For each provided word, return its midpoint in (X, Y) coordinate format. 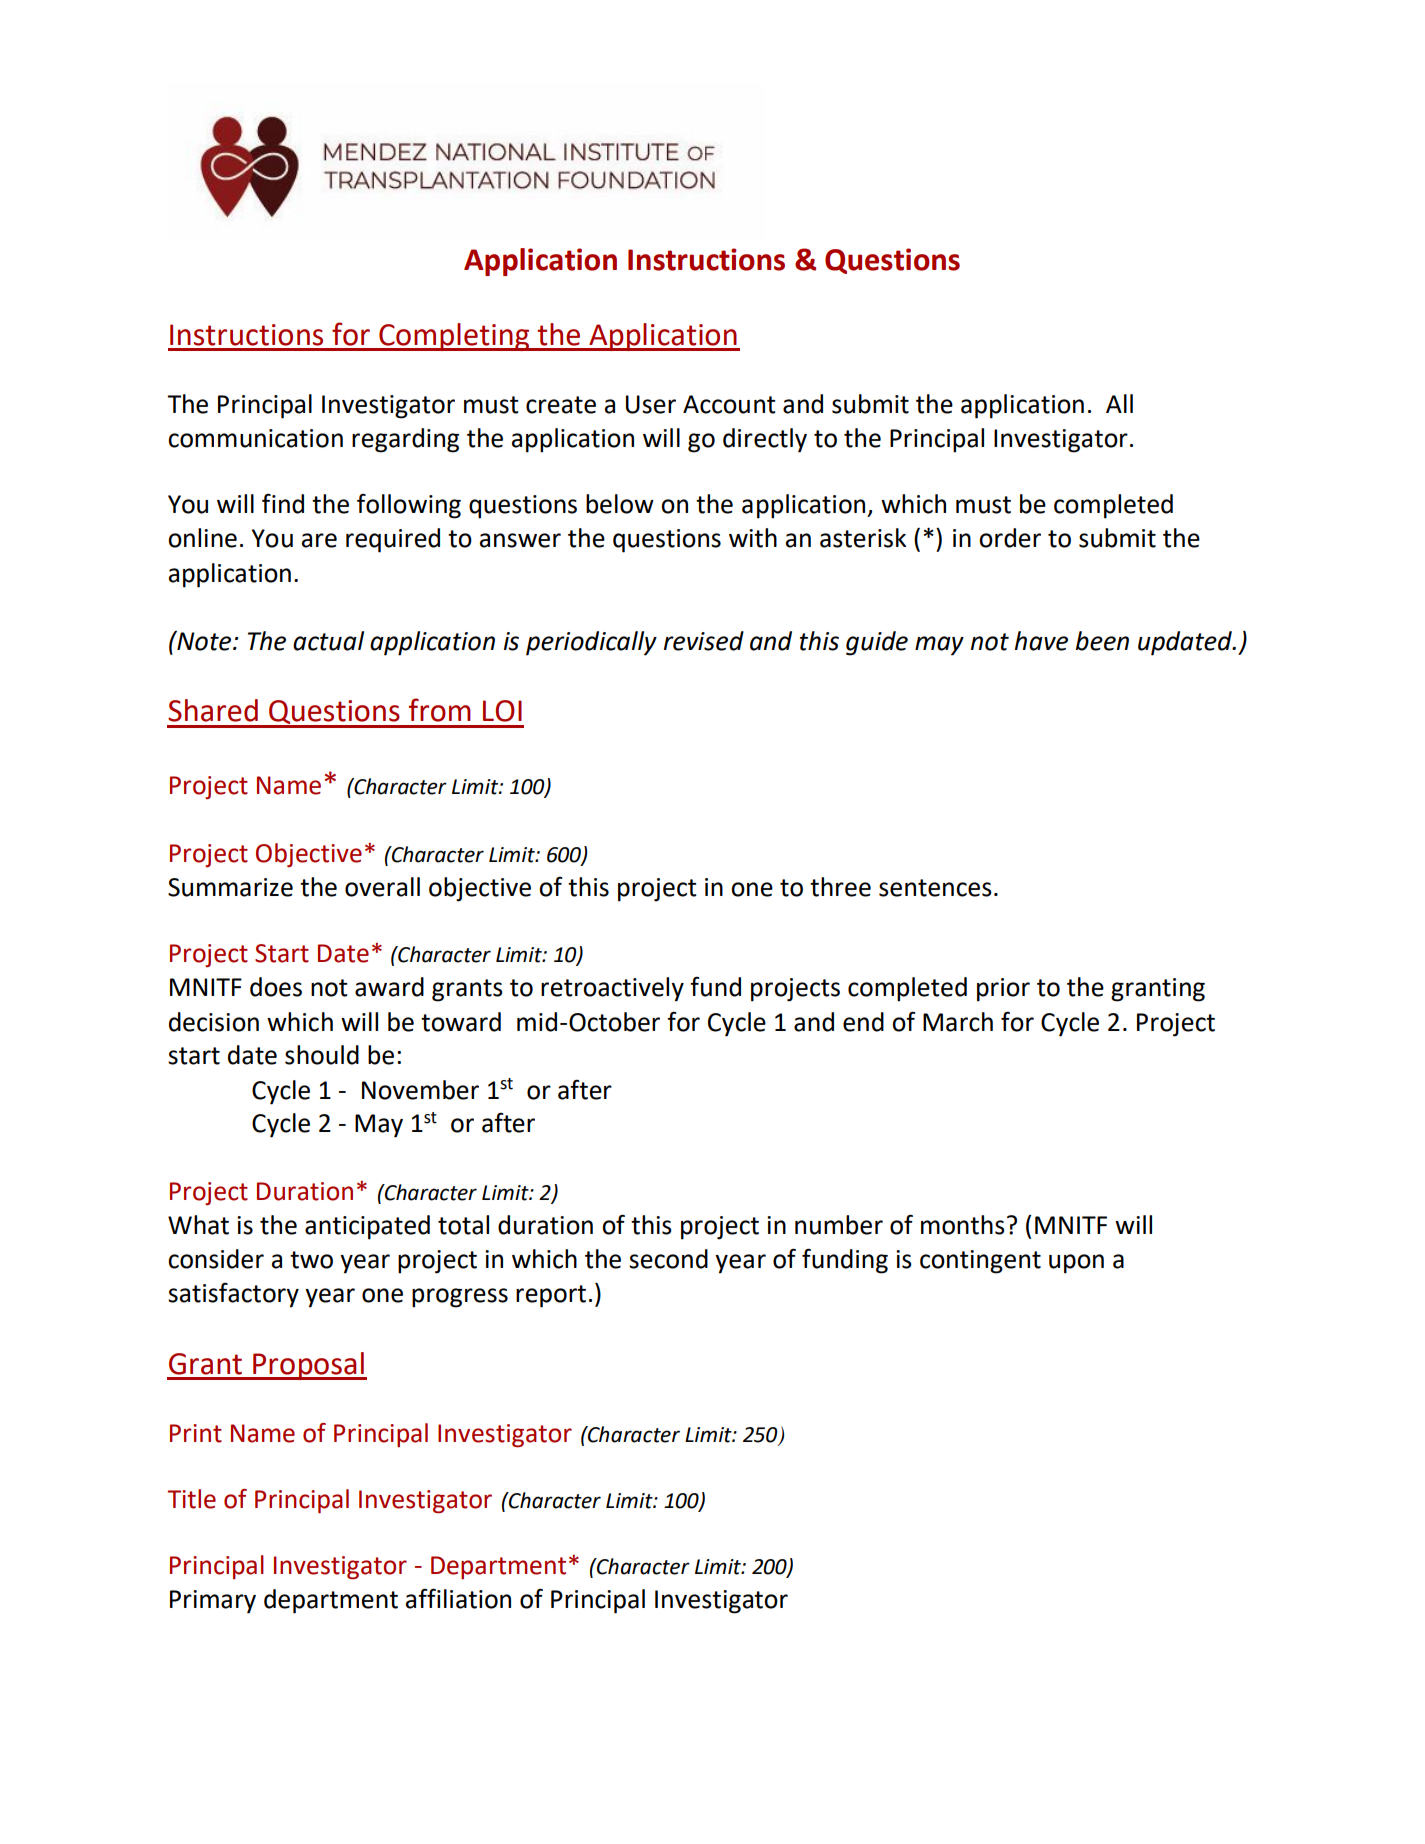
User (651, 404)
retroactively (612, 989)
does (276, 987)
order (1010, 538)
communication (255, 438)
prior (1003, 990)
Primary (213, 1602)
